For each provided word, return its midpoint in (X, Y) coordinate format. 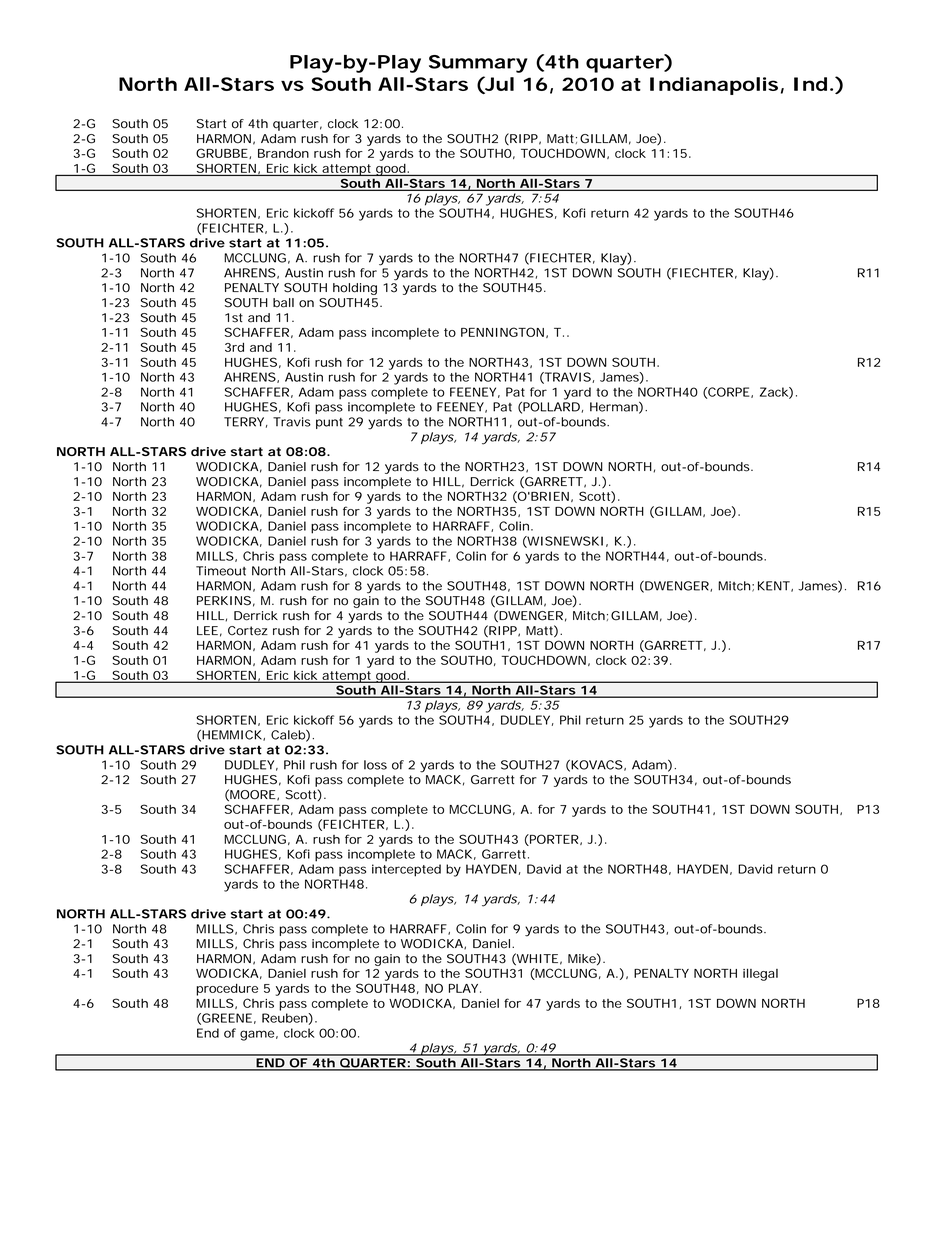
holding (355, 289)
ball (283, 303)
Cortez (248, 631)
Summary (478, 64)
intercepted (406, 870)
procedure (227, 989)
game (259, 1035)
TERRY (246, 422)
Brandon (283, 153)
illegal (760, 974)
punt (329, 423)
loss (375, 765)
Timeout (221, 571)
